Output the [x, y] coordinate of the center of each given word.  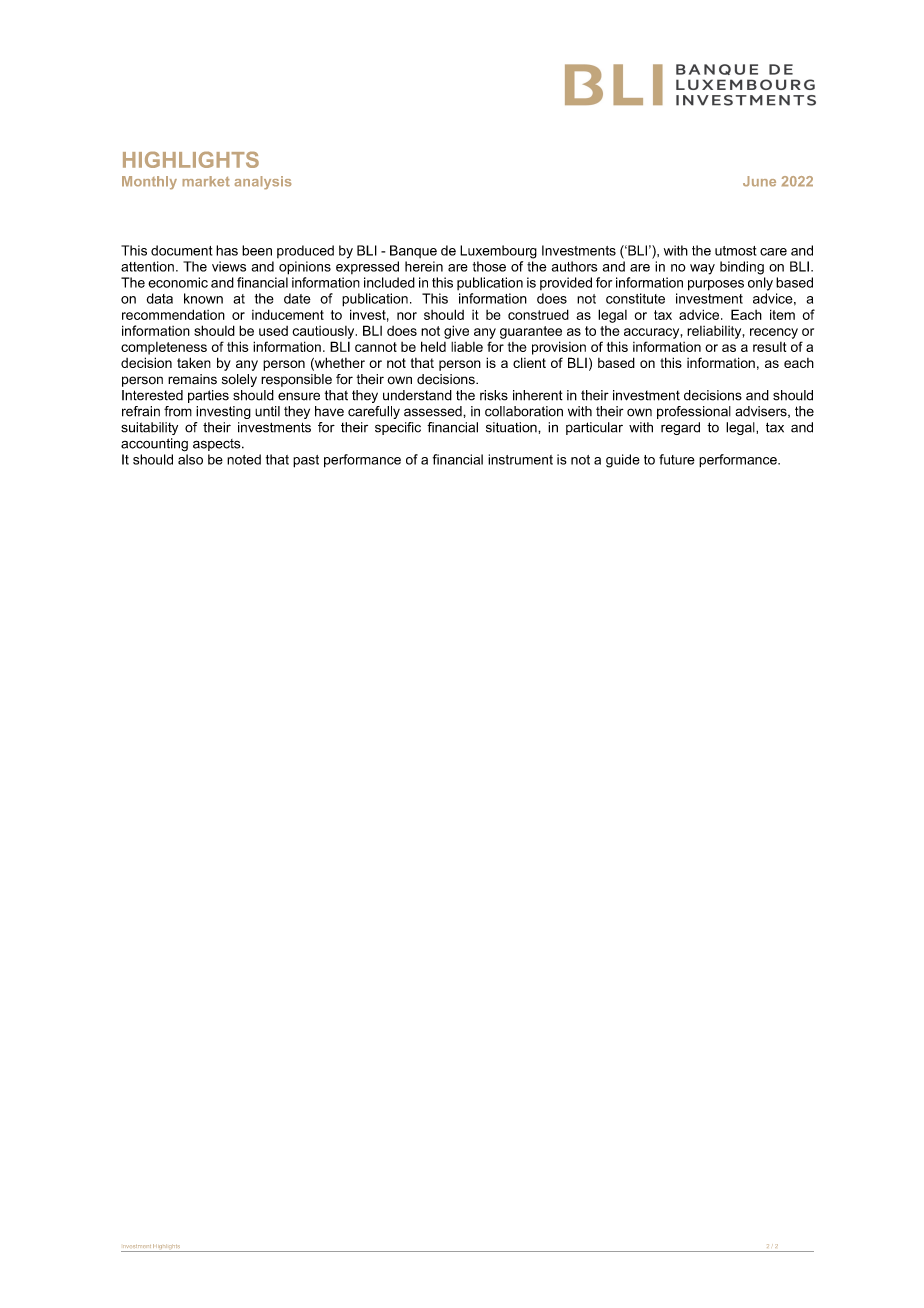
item [782, 314]
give [456, 332]
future [677, 459]
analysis [263, 182]
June [759, 181]
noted [244, 459]
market [206, 181]
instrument [520, 459]
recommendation [173, 314]
